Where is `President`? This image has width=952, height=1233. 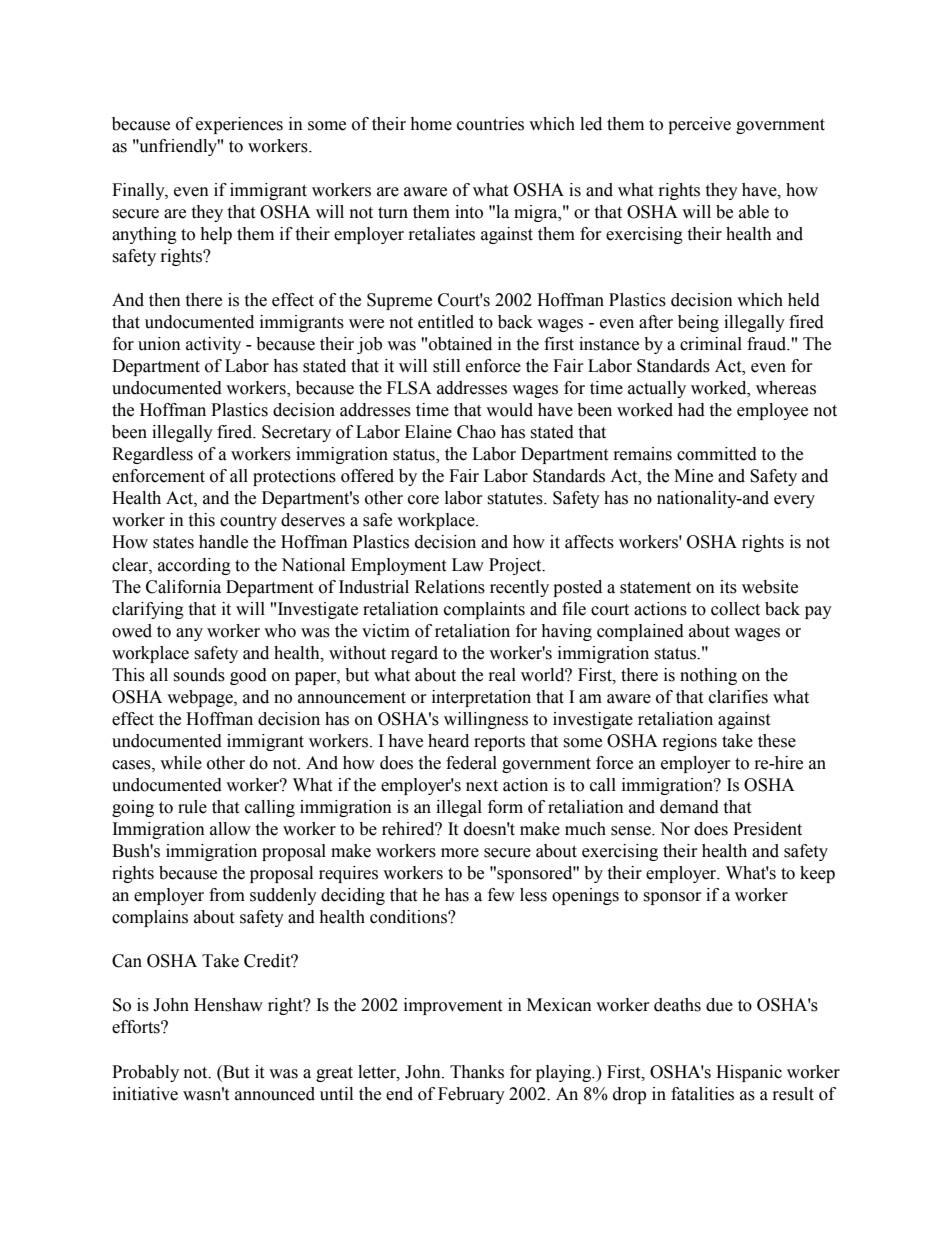 President is located at coordinates (767, 829).
